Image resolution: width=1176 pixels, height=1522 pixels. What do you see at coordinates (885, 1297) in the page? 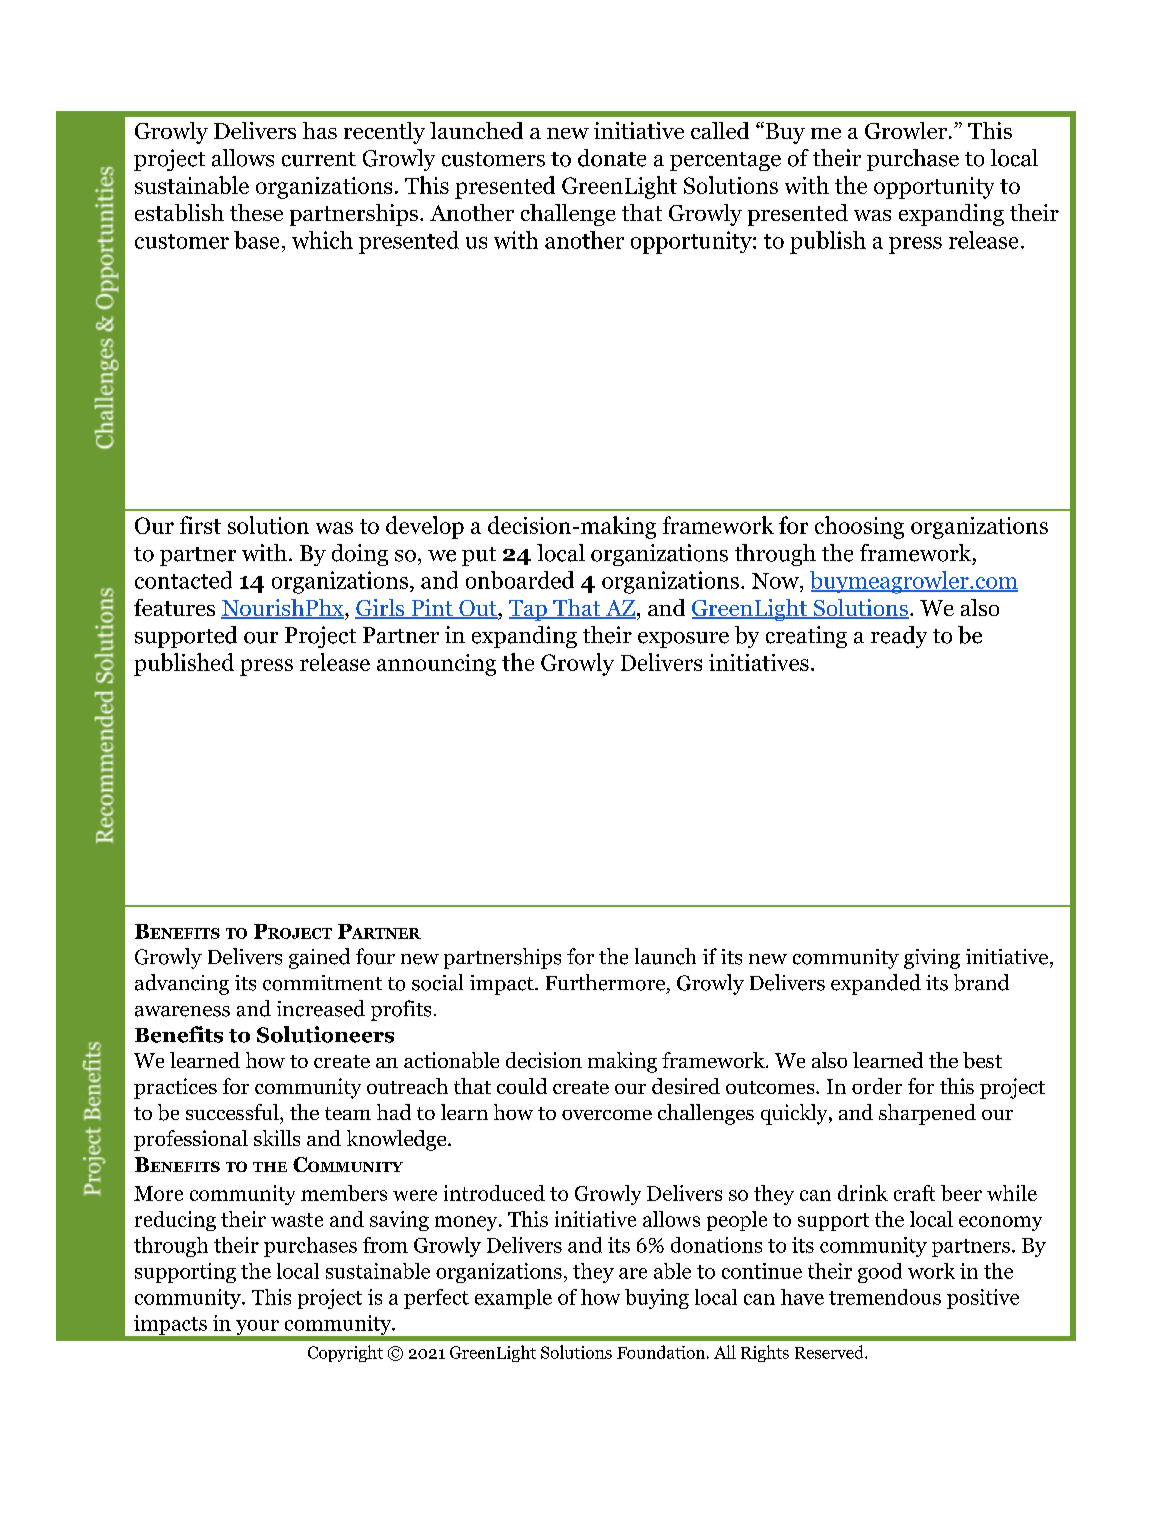
I see `tremendous` at bounding box center [885, 1297].
